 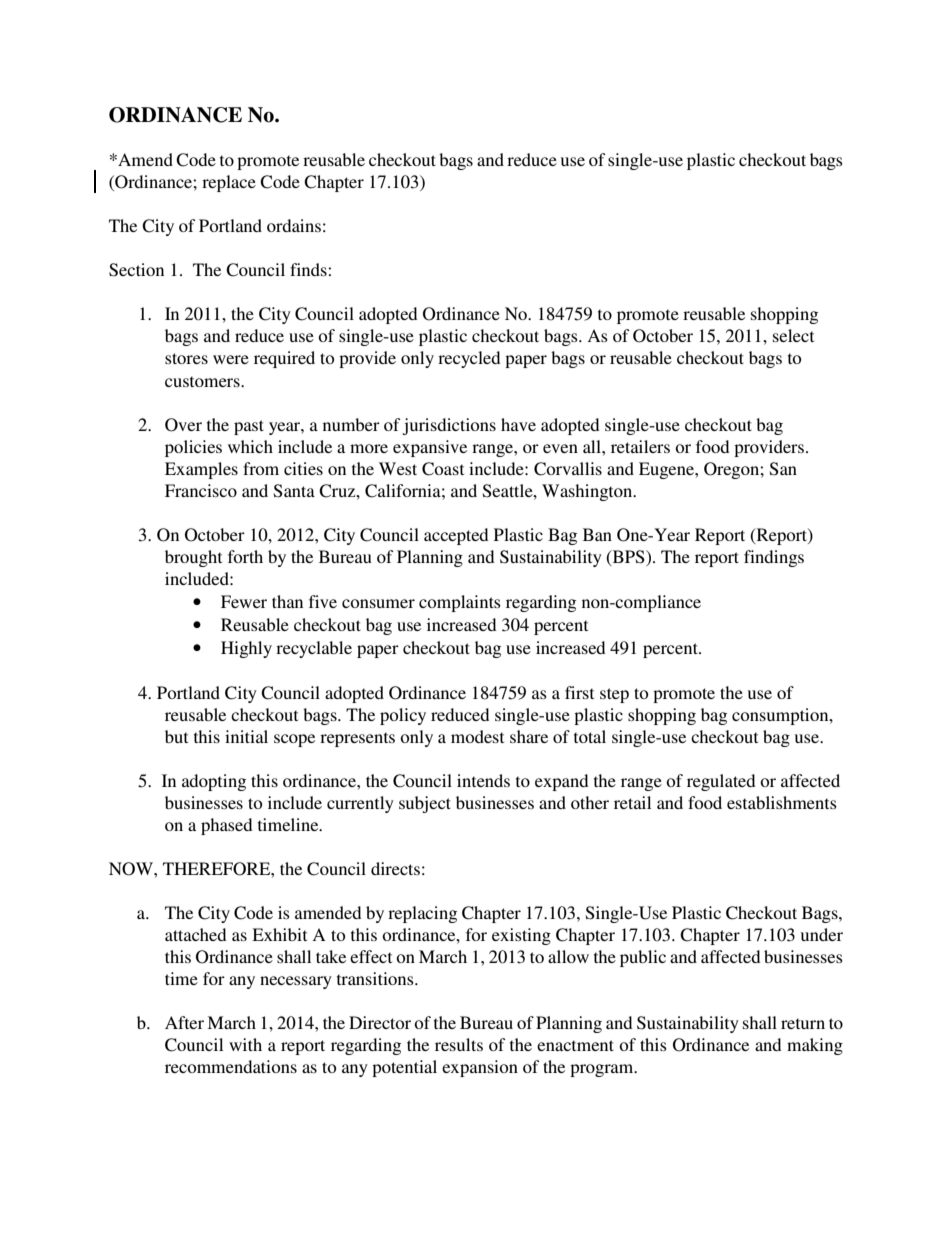 I want to click on Highly, so click(x=246, y=649).
